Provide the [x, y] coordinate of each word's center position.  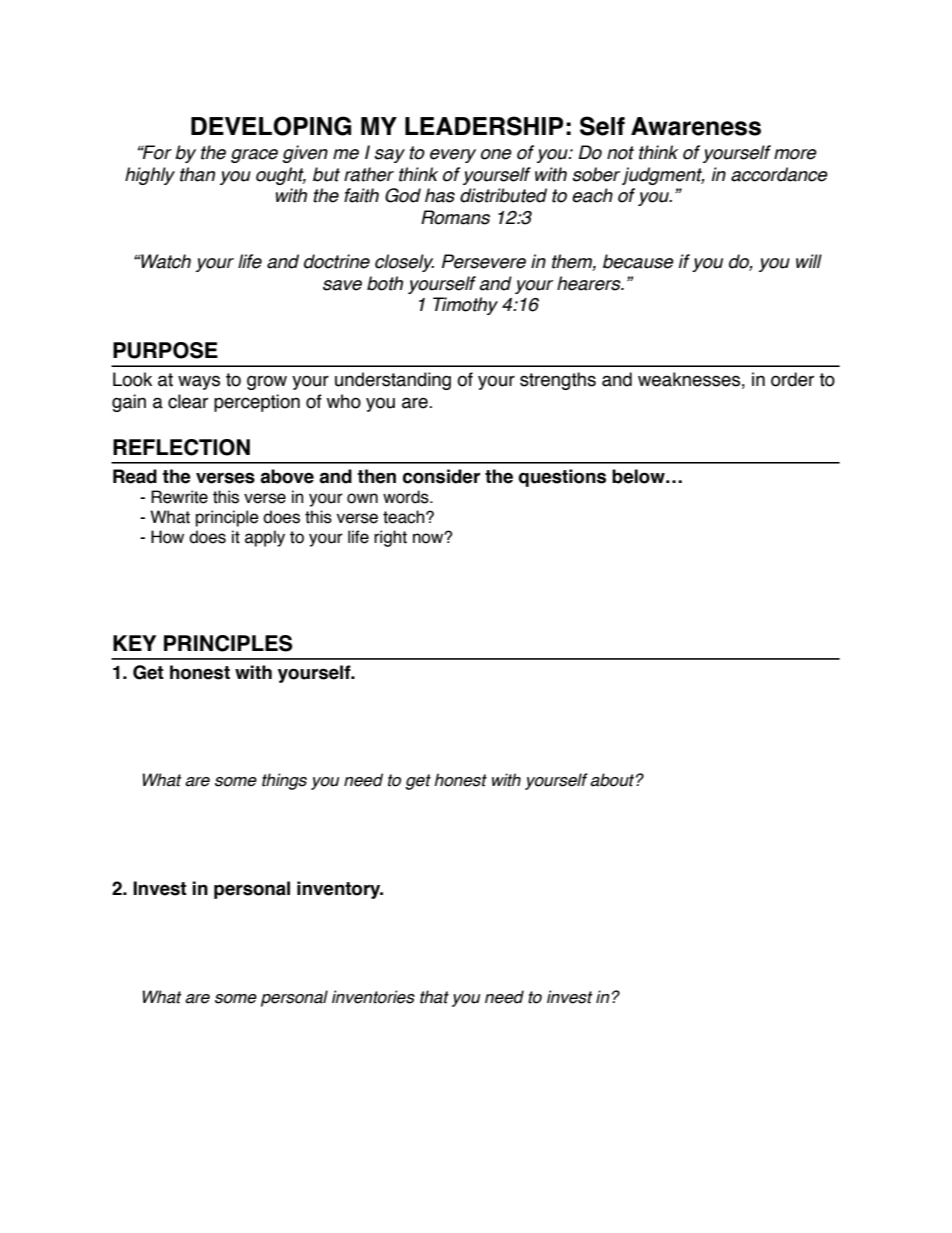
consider [441, 476]
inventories [373, 997]
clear [188, 401]
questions [562, 478]
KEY [134, 643]
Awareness [696, 126]
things [284, 781]
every [453, 156]
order [792, 379]
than [197, 174]
